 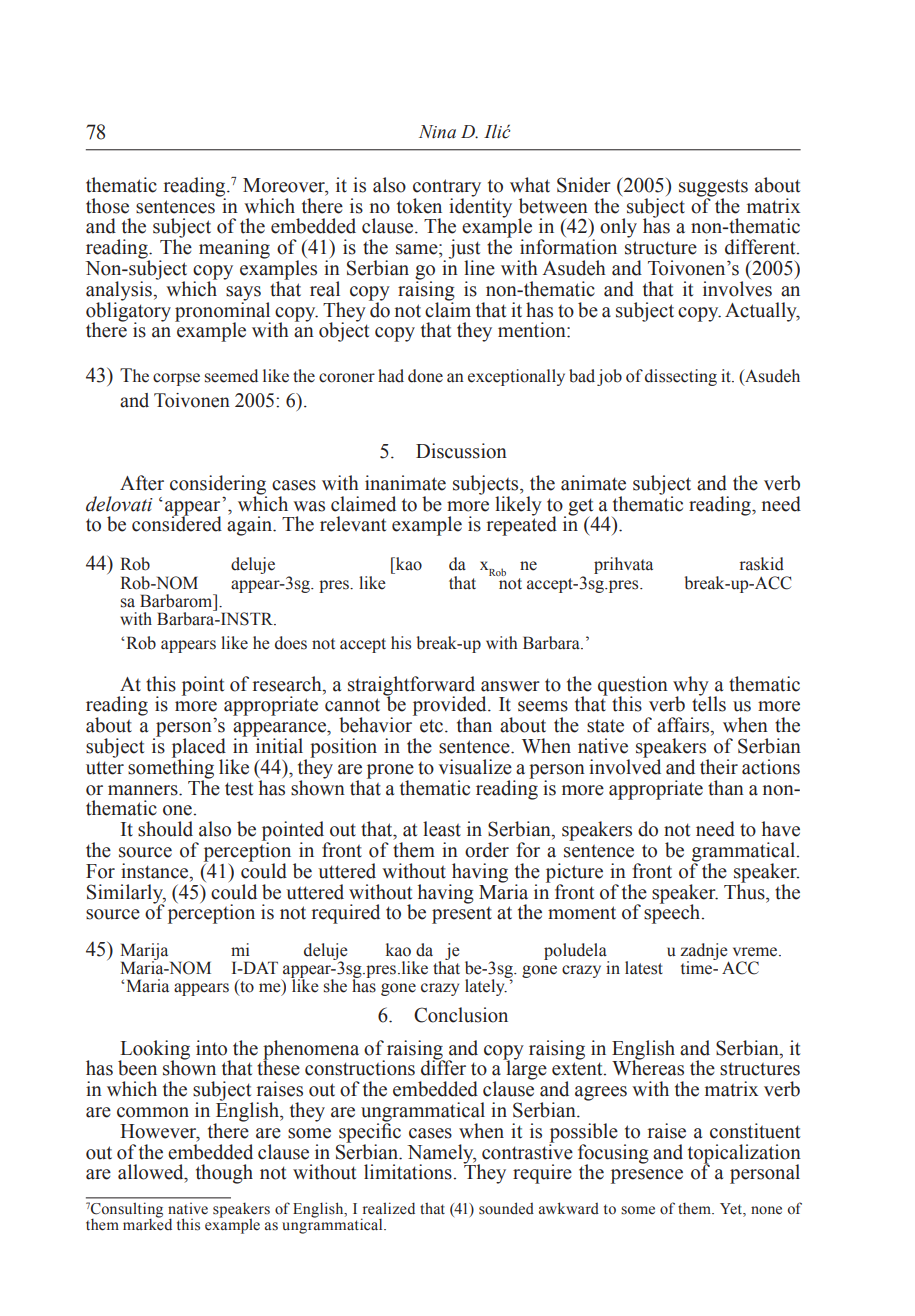 What do you see at coordinates (107, 206) in the screenshot?
I see `those` at bounding box center [107, 206].
